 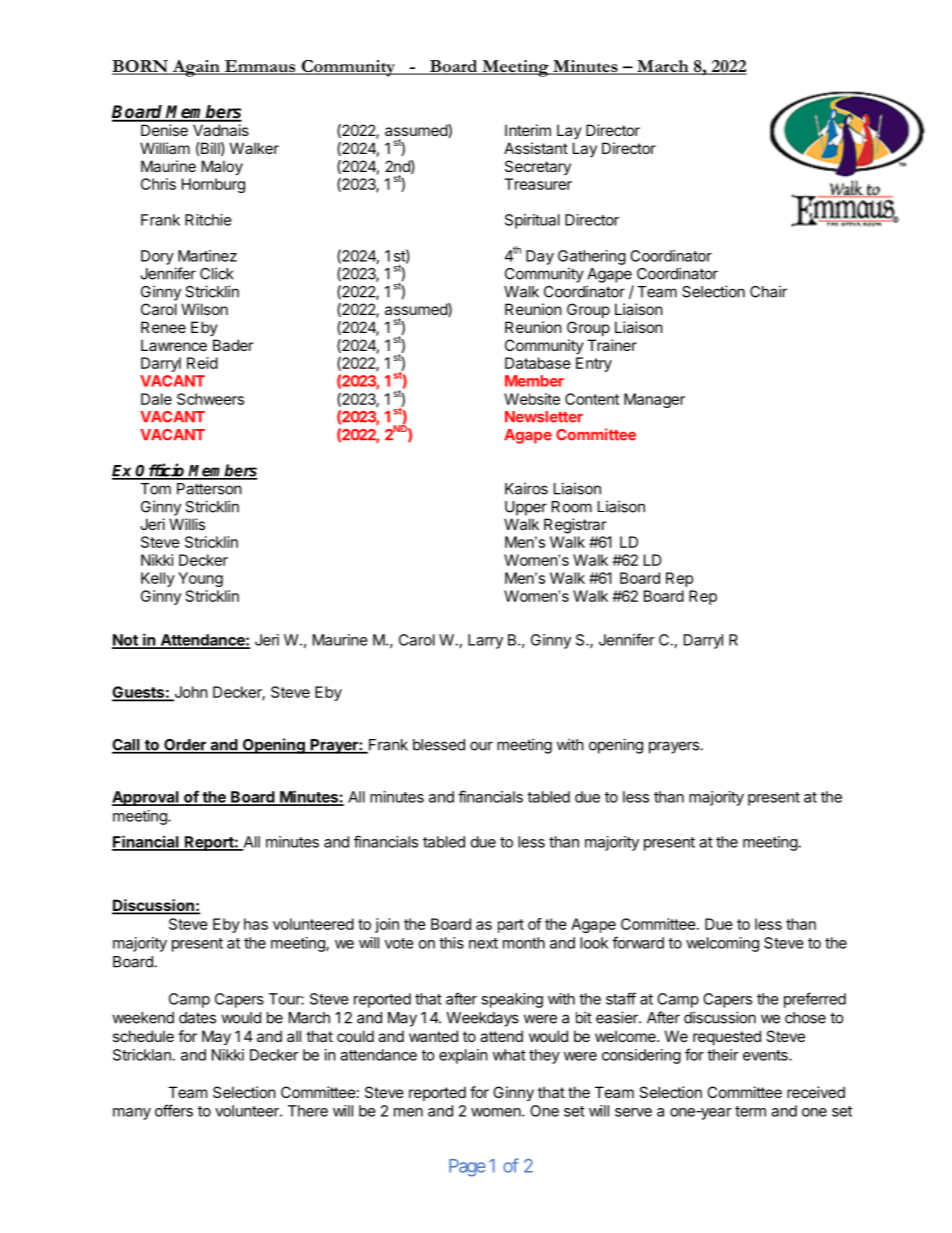 I want to click on Interim, so click(x=528, y=130).
